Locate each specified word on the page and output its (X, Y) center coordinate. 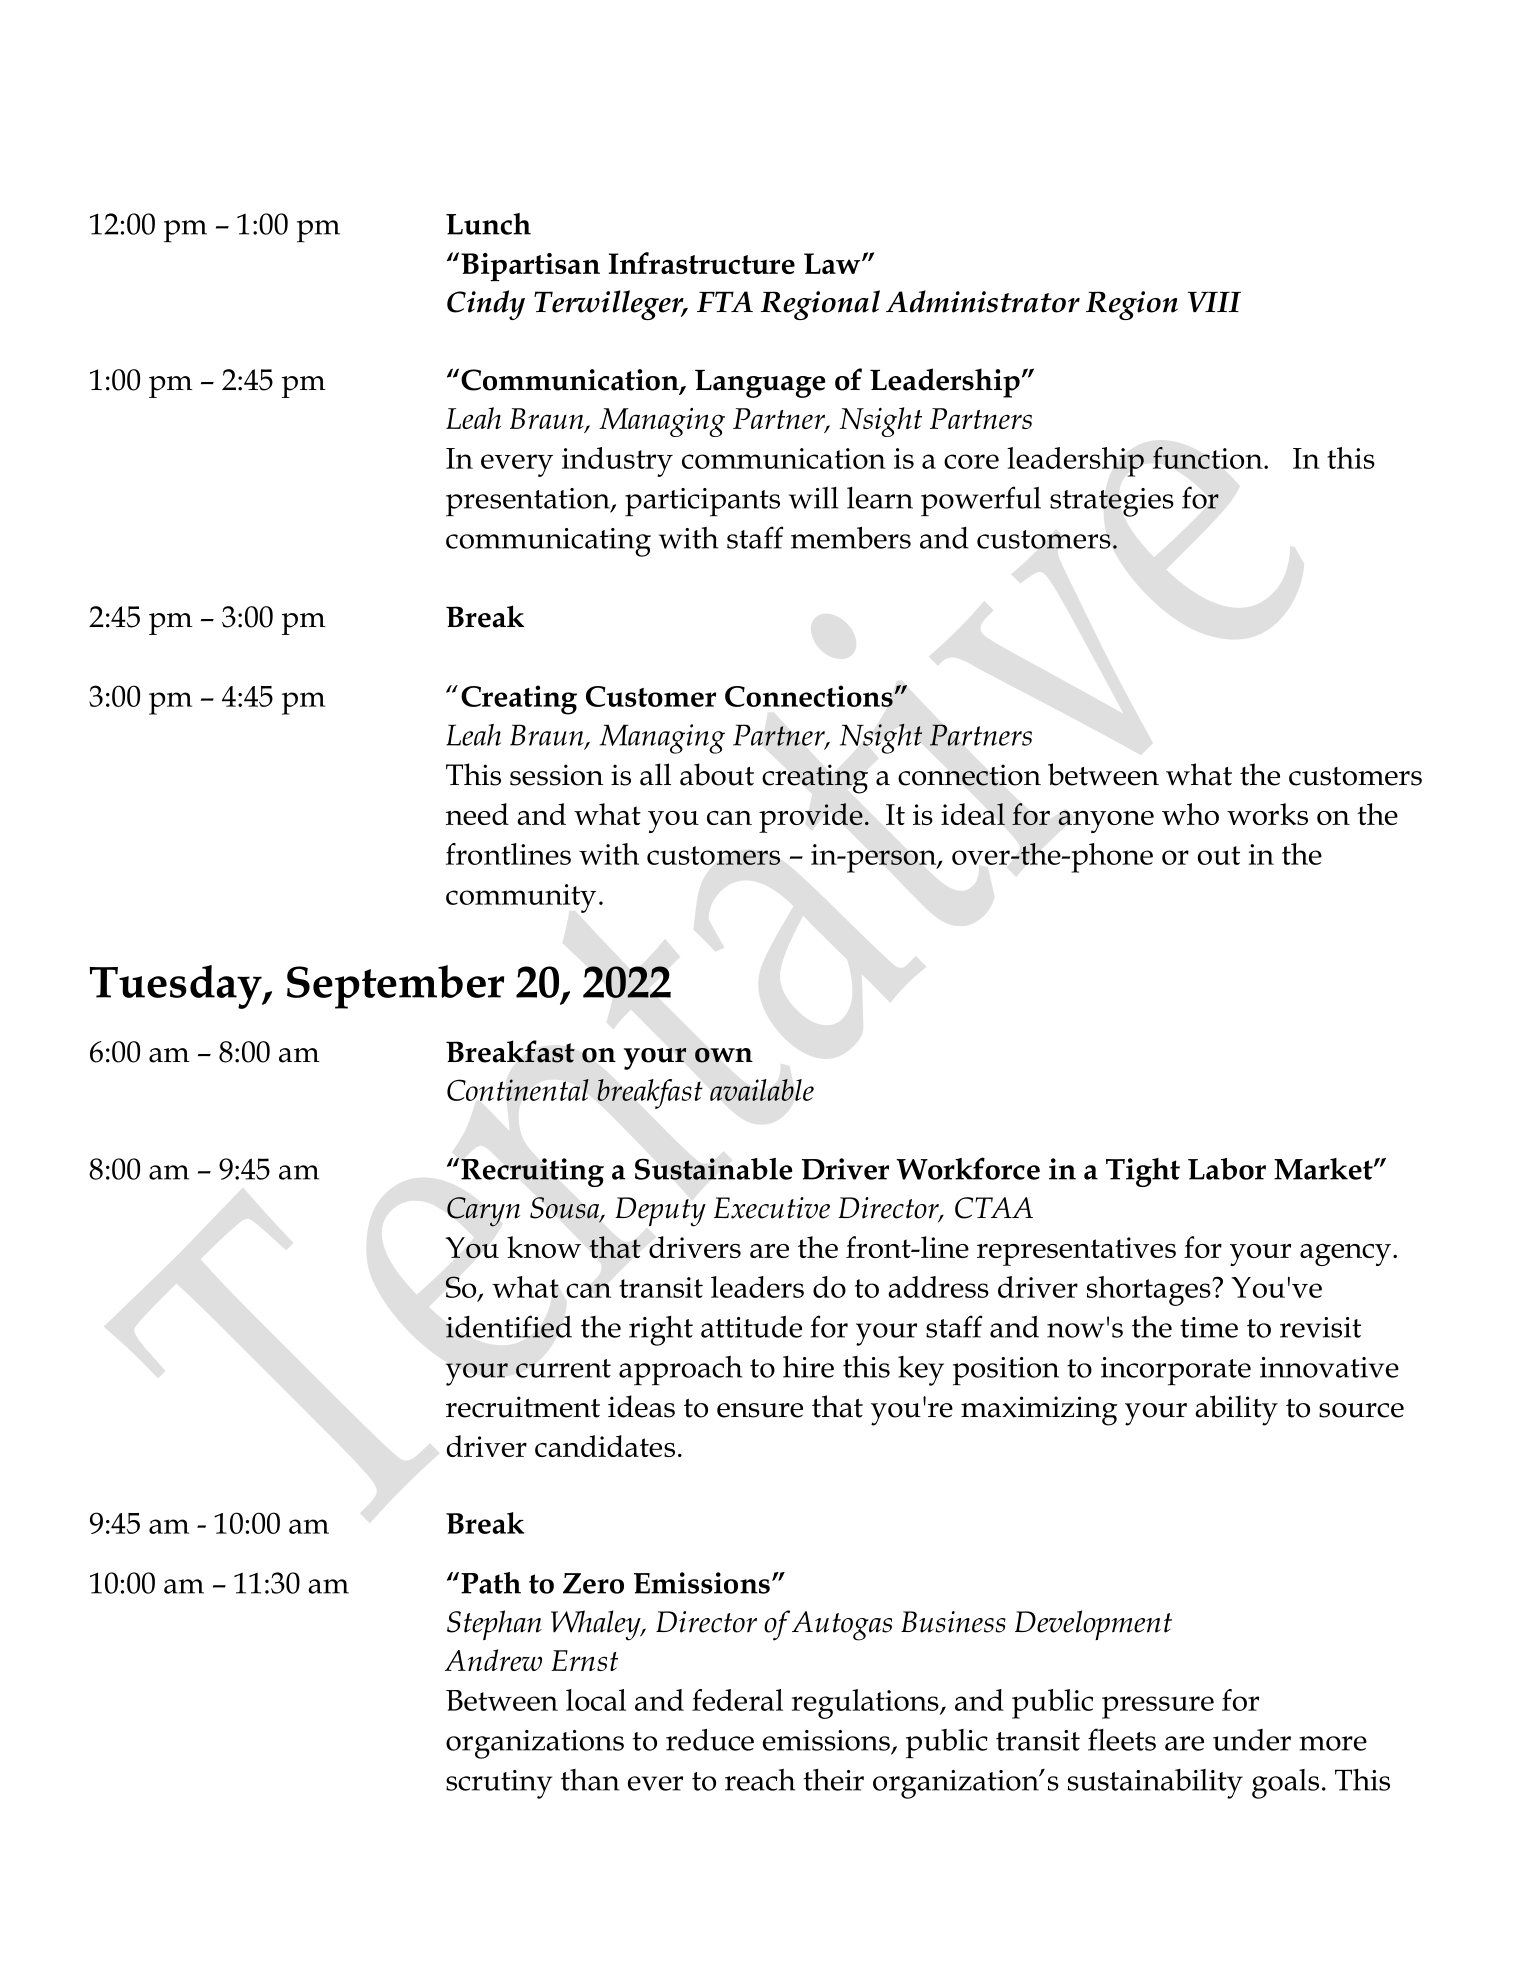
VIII (1214, 302)
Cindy (486, 305)
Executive (772, 1208)
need (477, 814)
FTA (725, 301)
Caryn (483, 1212)
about (717, 774)
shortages (1149, 1291)
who (1190, 814)
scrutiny (499, 1784)
